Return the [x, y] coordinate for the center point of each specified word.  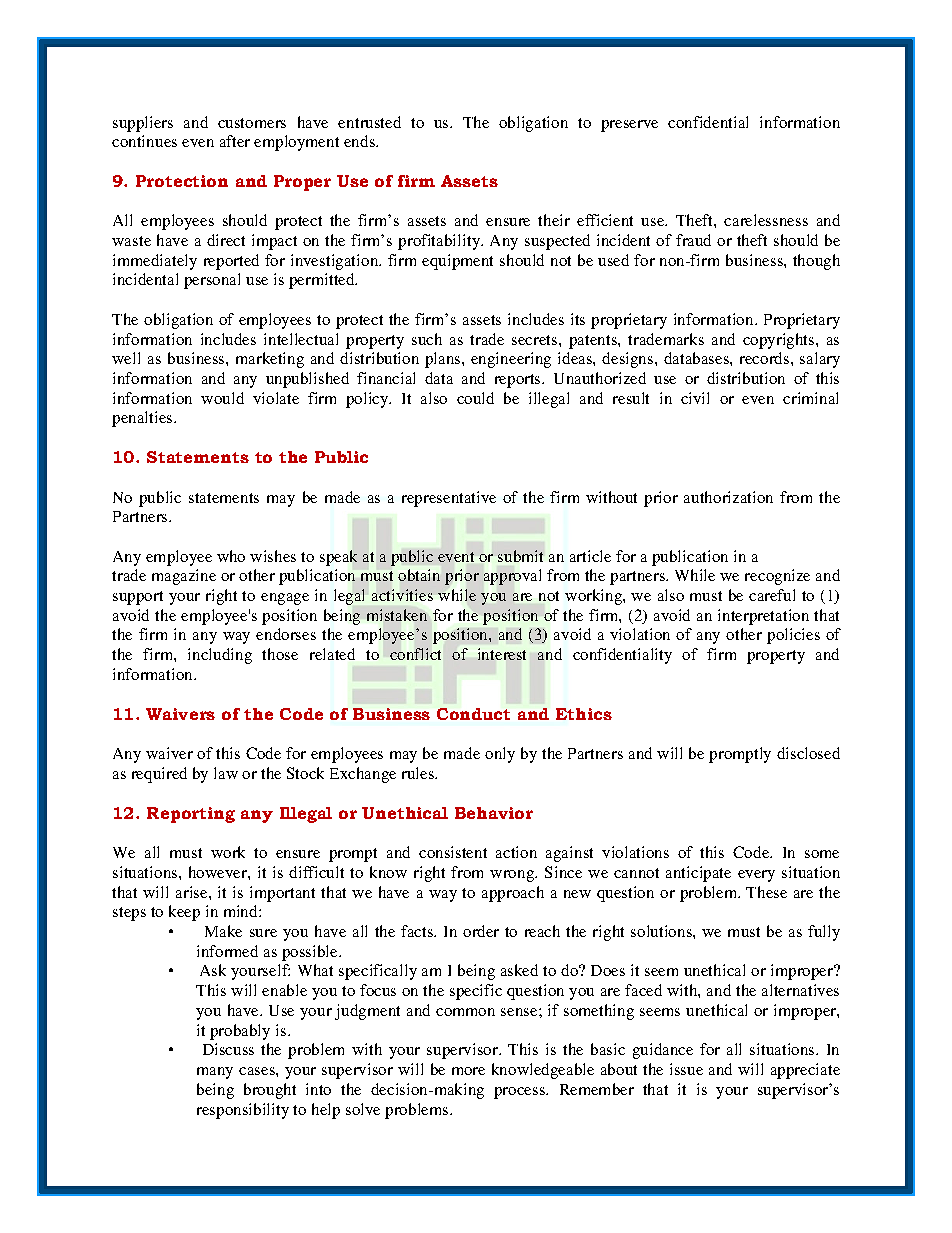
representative [449, 499]
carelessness [766, 220]
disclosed [808, 753]
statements [224, 498]
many [215, 1073]
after [235, 141]
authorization [728, 497]
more [468, 1071]
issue [686, 1069]
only [500, 755]
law [226, 773]
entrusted [369, 122]
